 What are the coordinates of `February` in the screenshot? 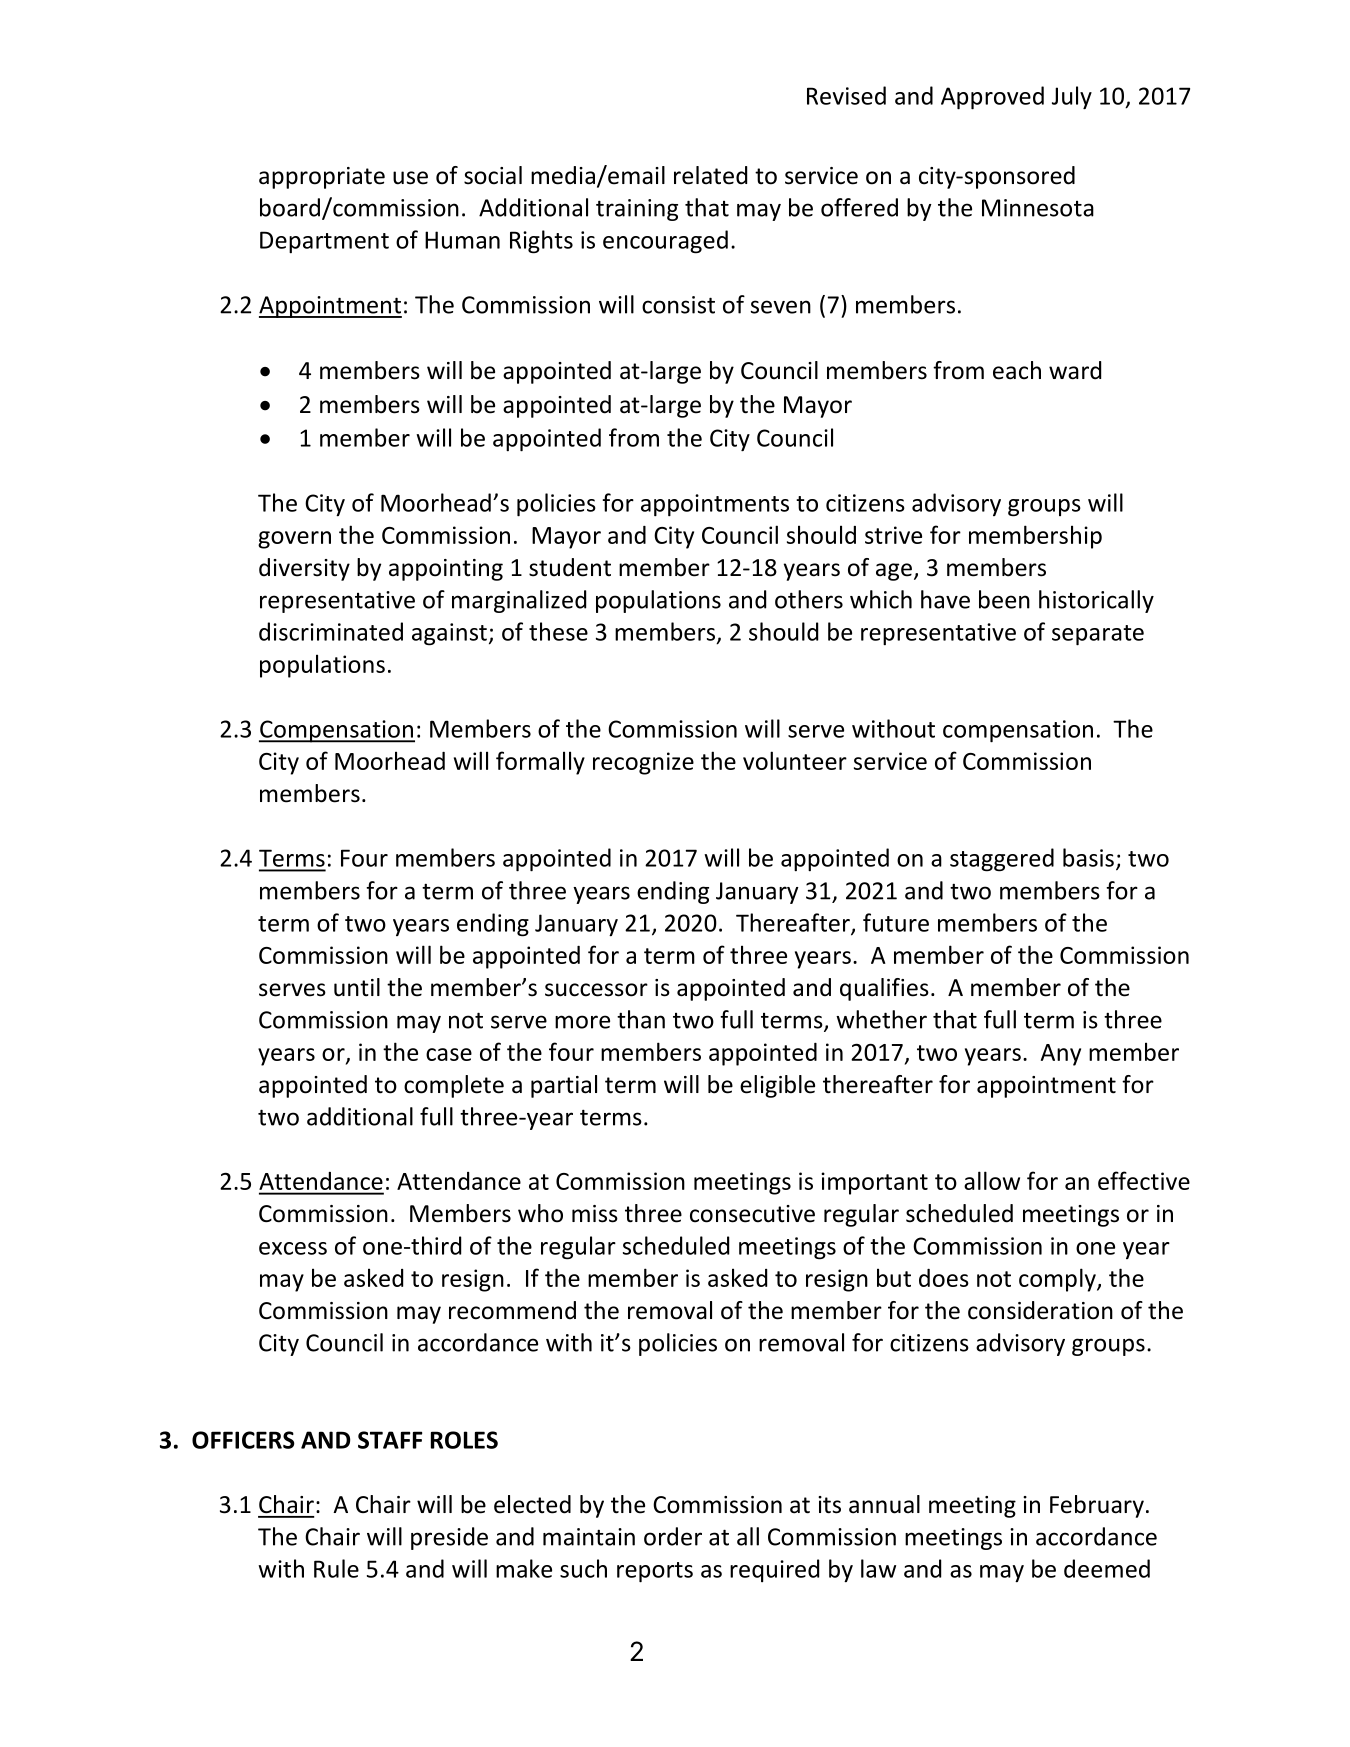 It's located at (1097, 1506).
